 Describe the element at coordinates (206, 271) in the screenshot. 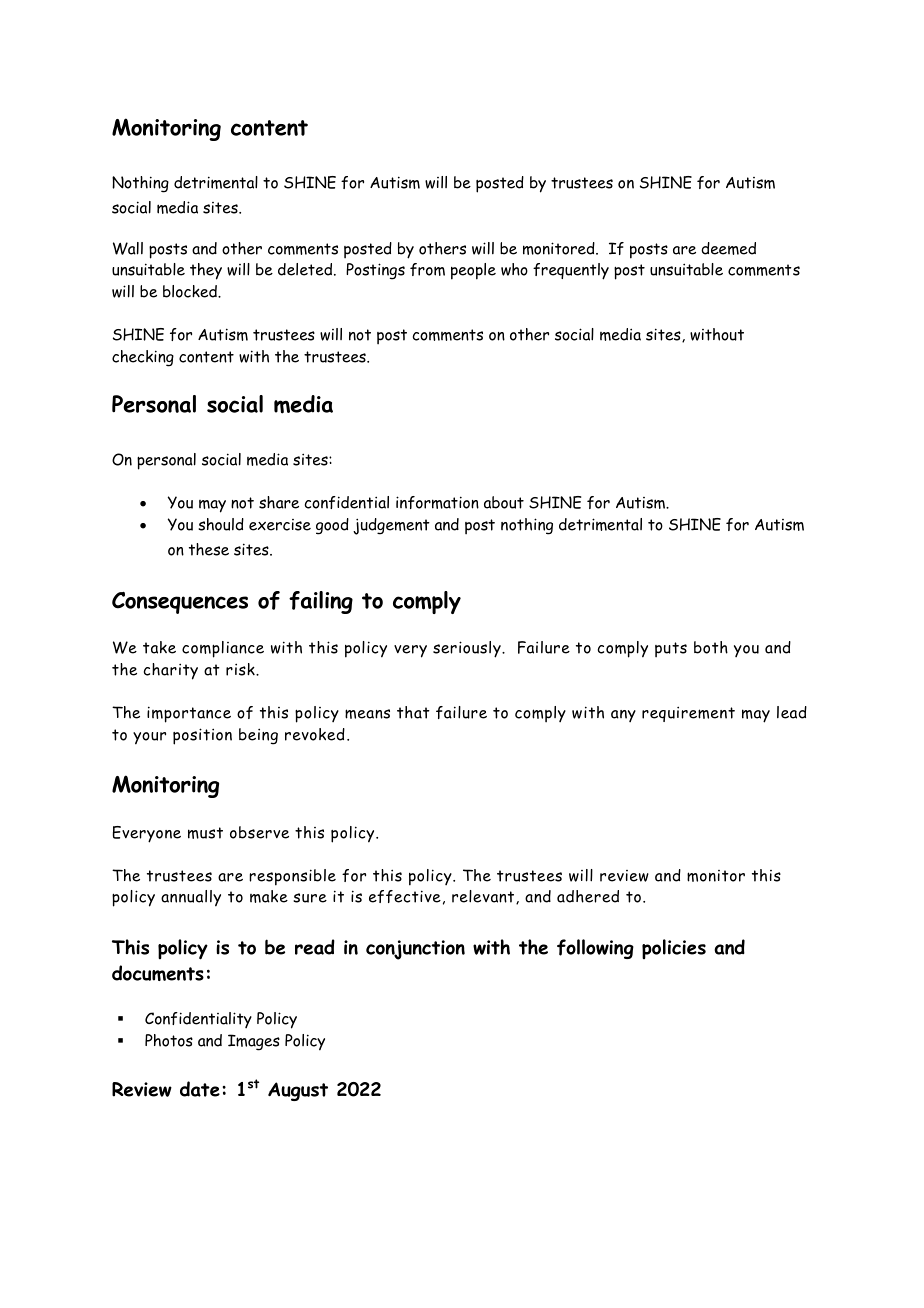

I see `they` at that location.
